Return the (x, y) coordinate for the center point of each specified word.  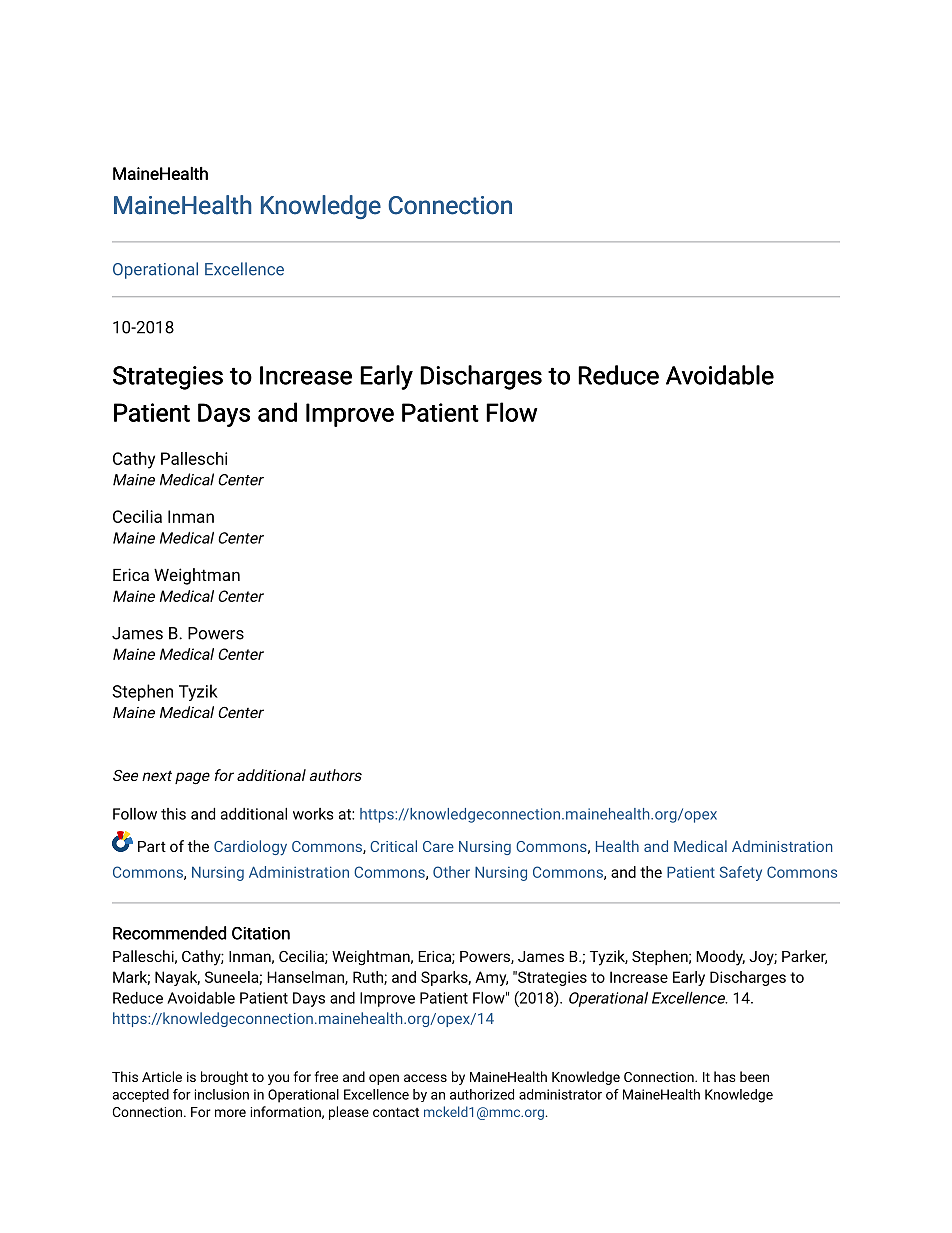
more (230, 1113)
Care (438, 846)
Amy (491, 978)
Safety (741, 873)
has (725, 1076)
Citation (261, 933)
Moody (720, 958)
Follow (135, 814)
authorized (482, 1094)
